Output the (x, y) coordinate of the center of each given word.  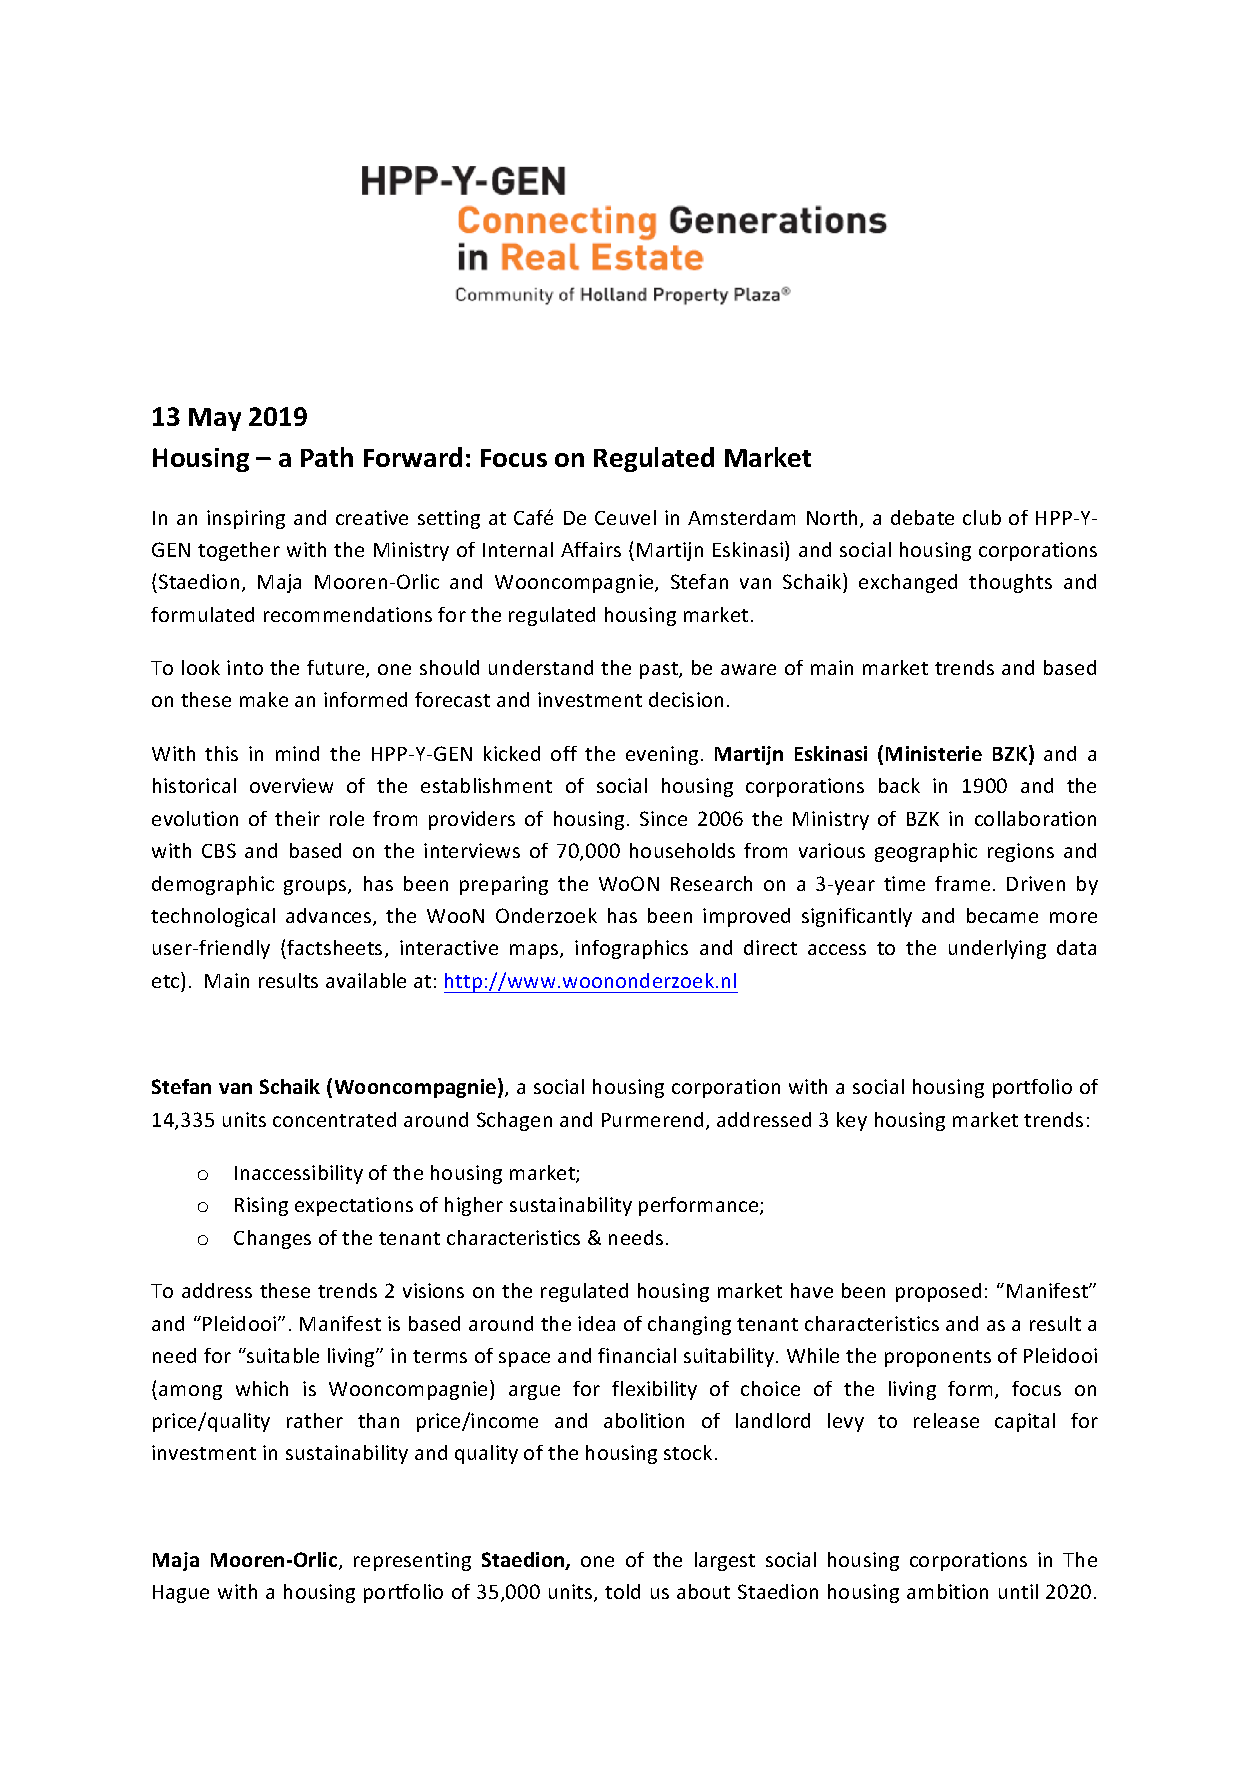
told (622, 1591)
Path (327, 457)
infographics (631, 949)
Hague (181, 1594)
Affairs (591, 549)
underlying (997, 949)
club (982, 517)
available (366, 980)
